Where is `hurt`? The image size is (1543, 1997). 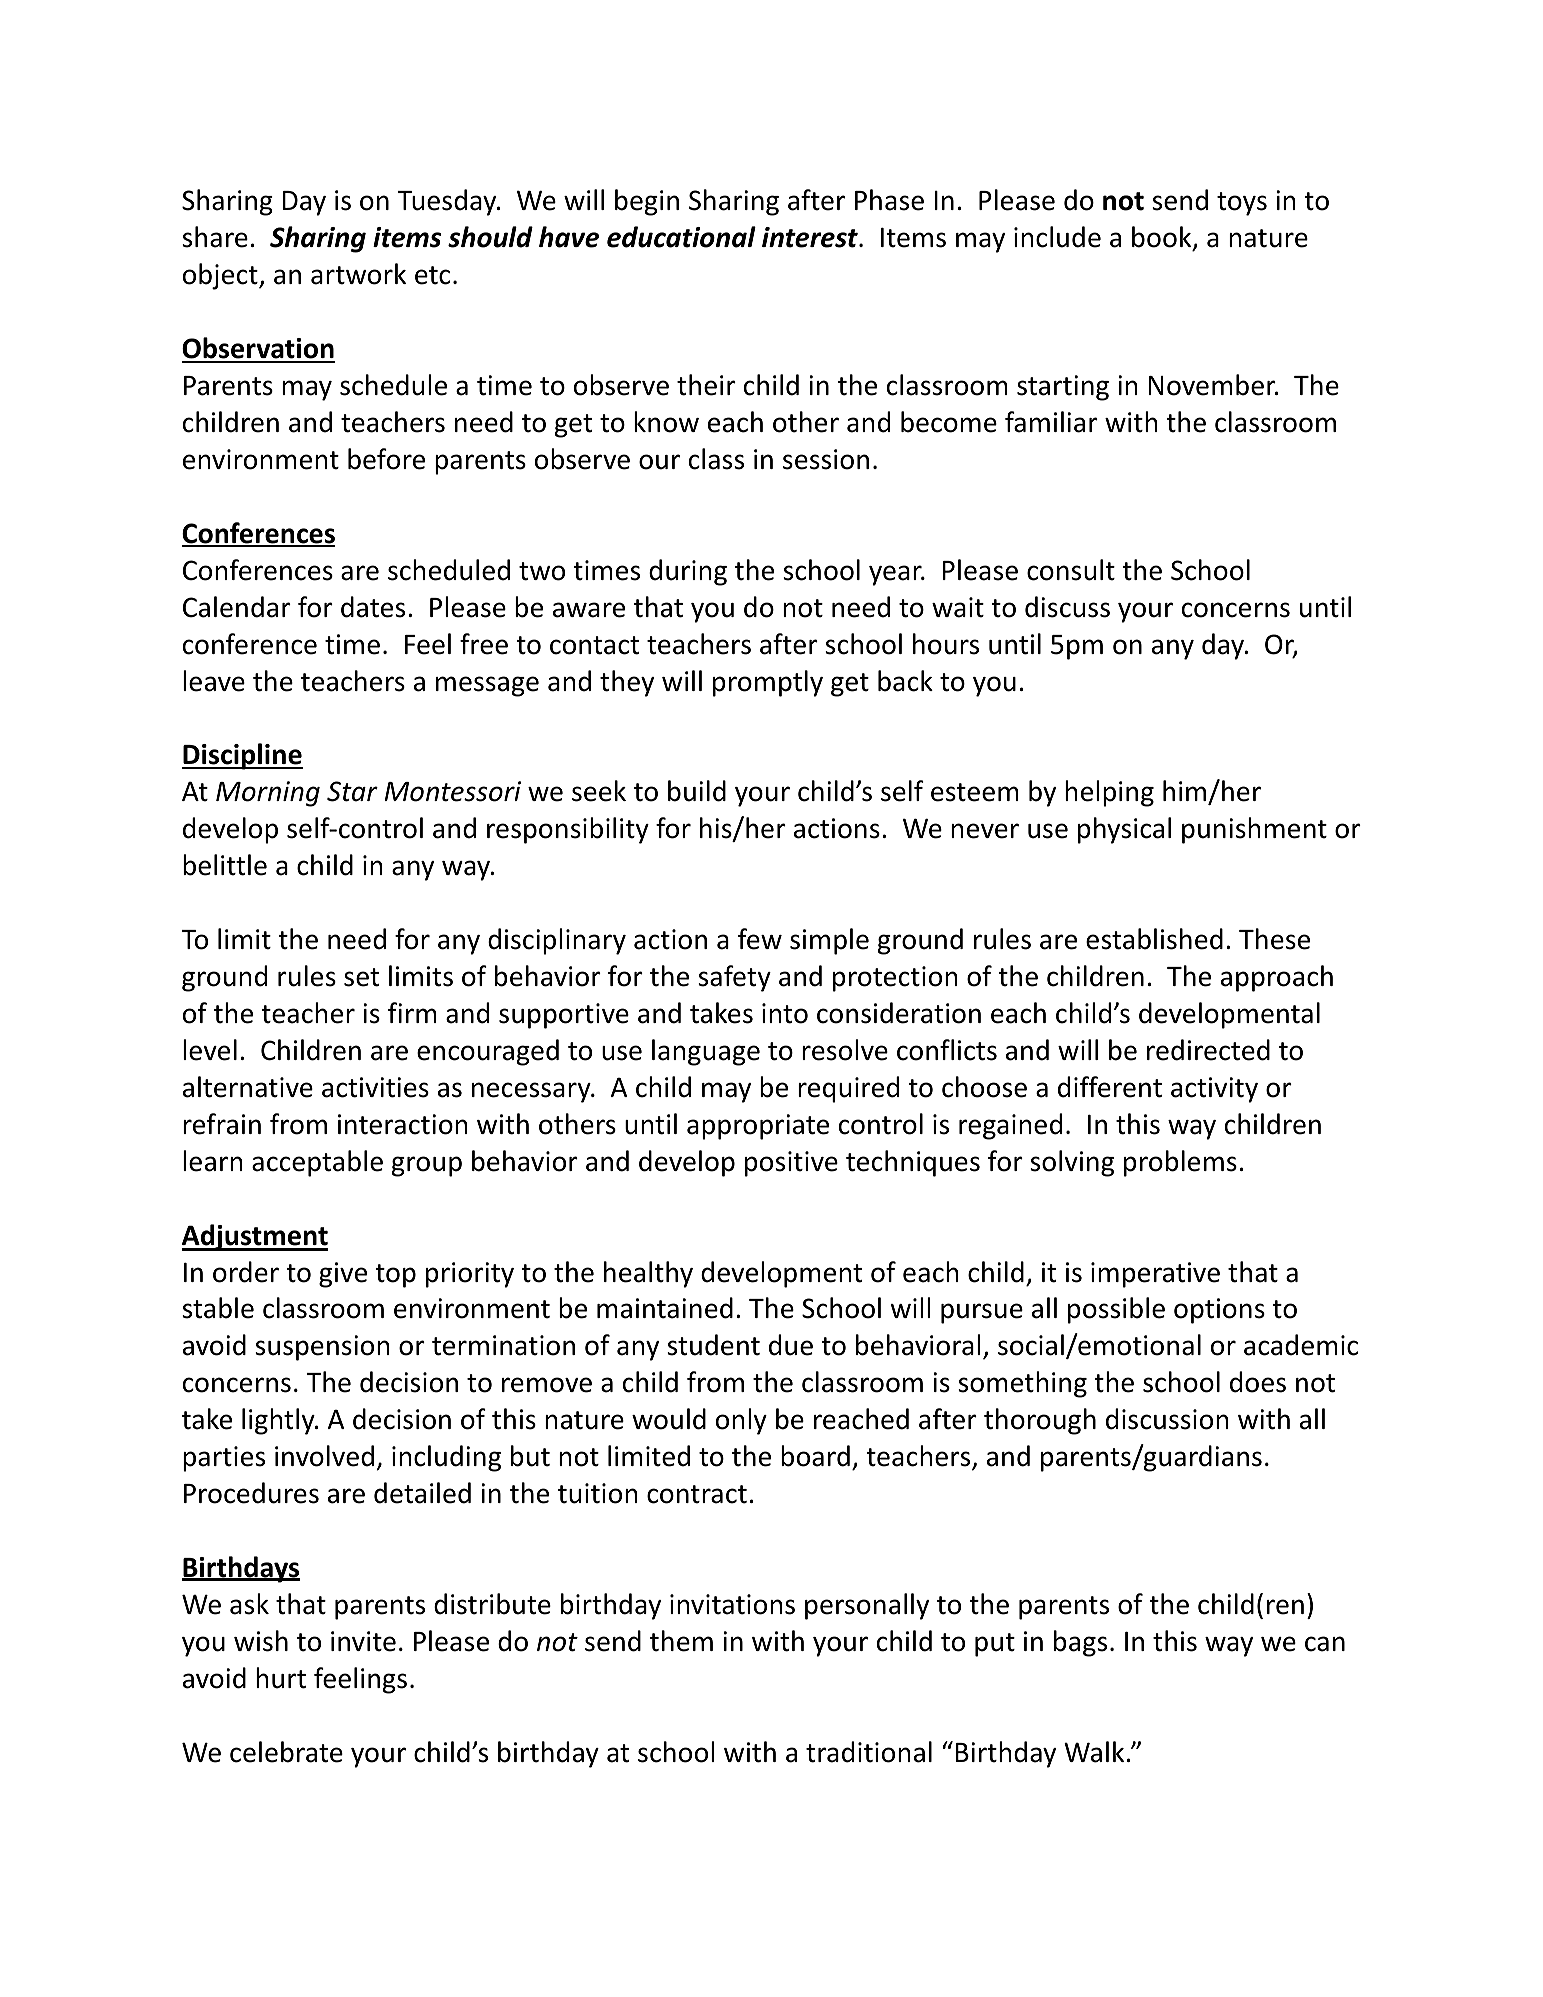 hurt is located at coordinates (281, 1678).
